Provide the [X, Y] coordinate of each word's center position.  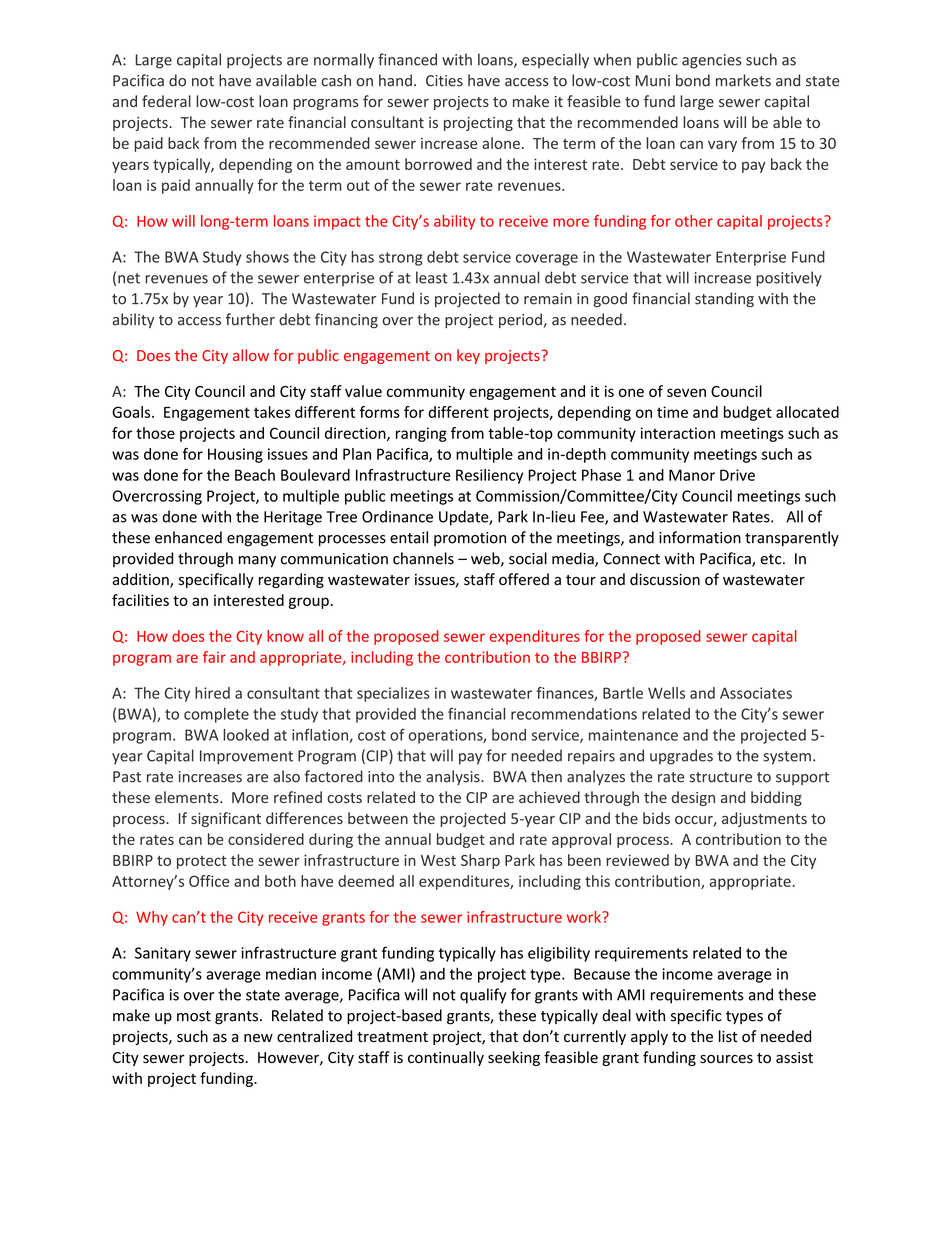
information [700, 537]
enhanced [188, 537]
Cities [444, 81]
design [693, 798]
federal [166, 101]
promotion [470, 539]
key [468, 356]
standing [724, 299]
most [194, 1016]
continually [446, 1058]
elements [188, 797]
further [250, 319]
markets [743, 80]
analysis [454, 777]
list [728, 1036]
